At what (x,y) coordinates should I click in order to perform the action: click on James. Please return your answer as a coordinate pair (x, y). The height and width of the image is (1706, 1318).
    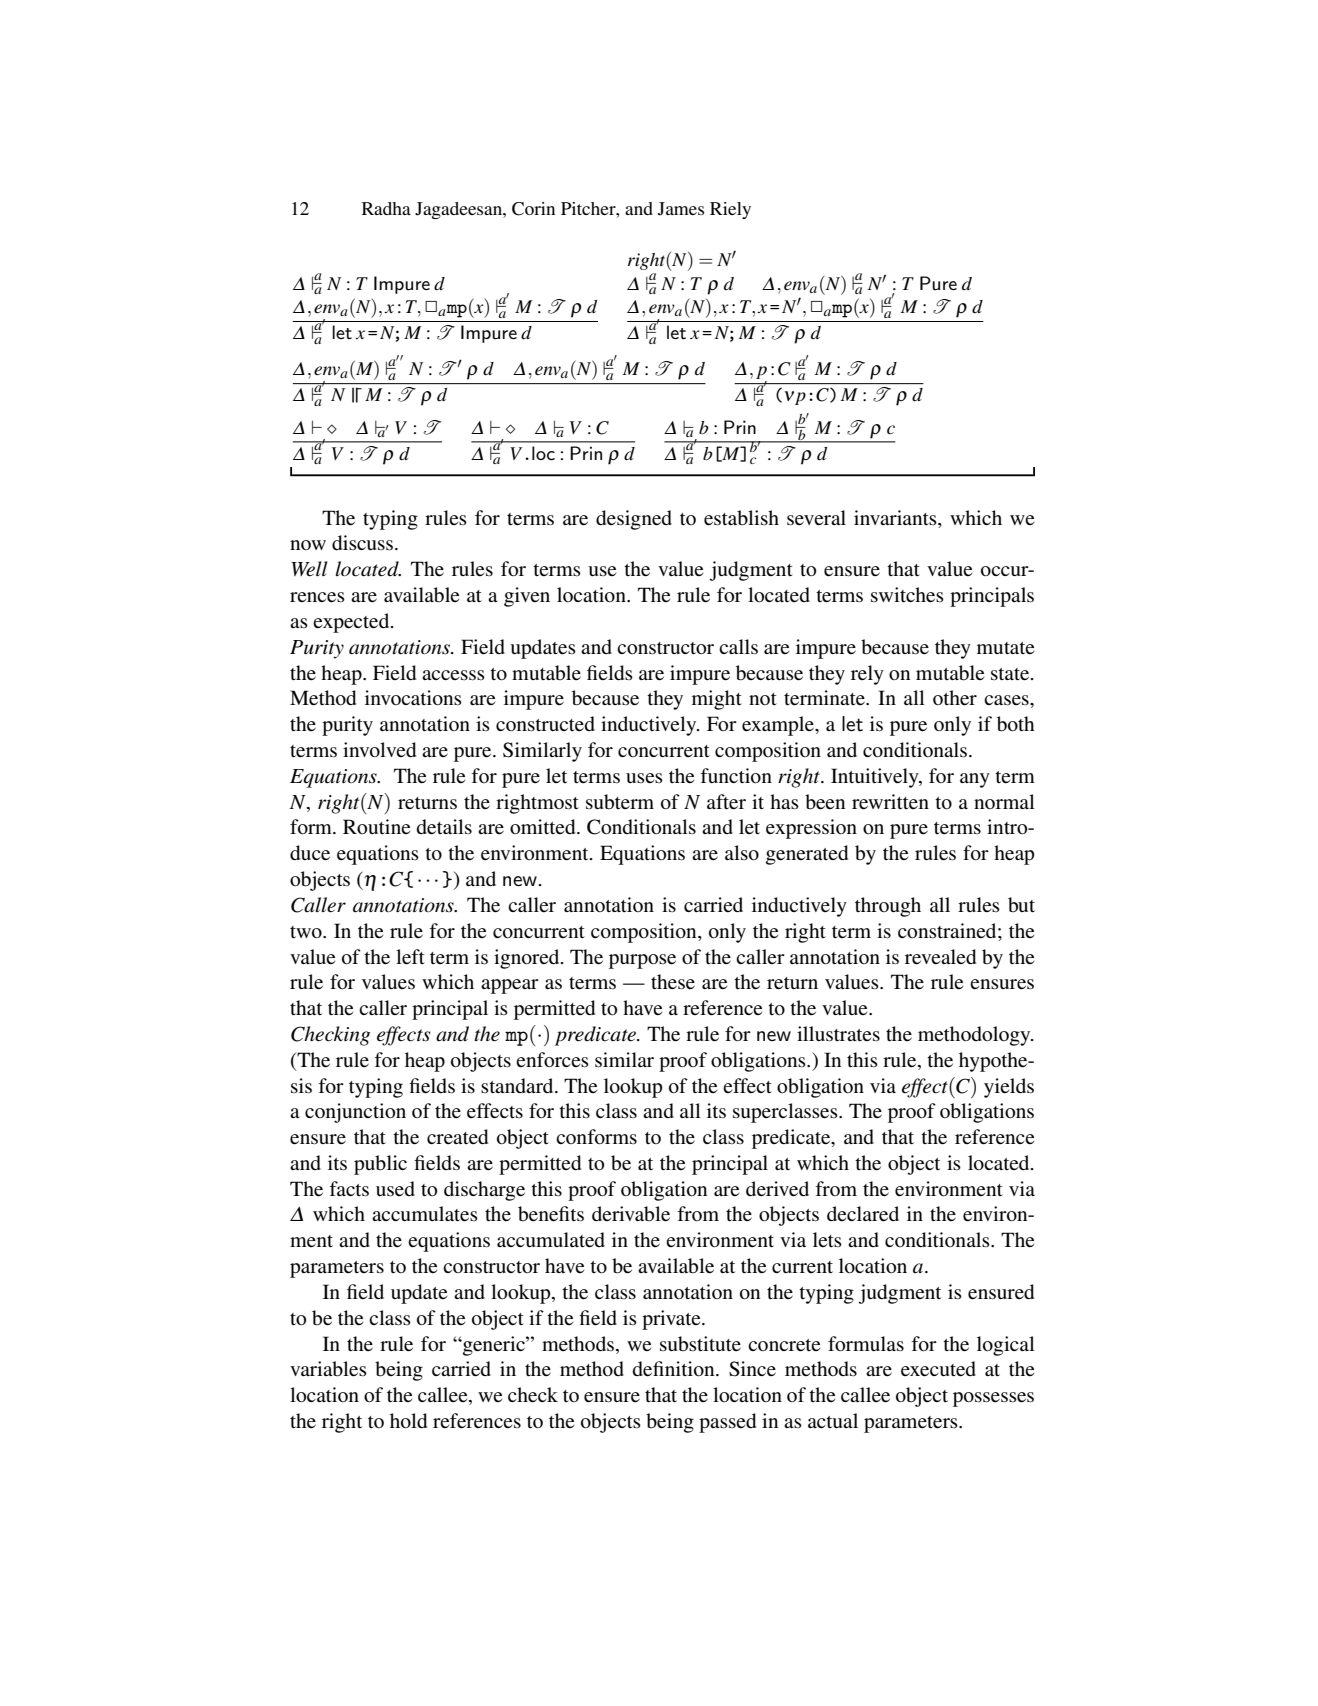
    Looking at the image, I should click on (681, 209).
